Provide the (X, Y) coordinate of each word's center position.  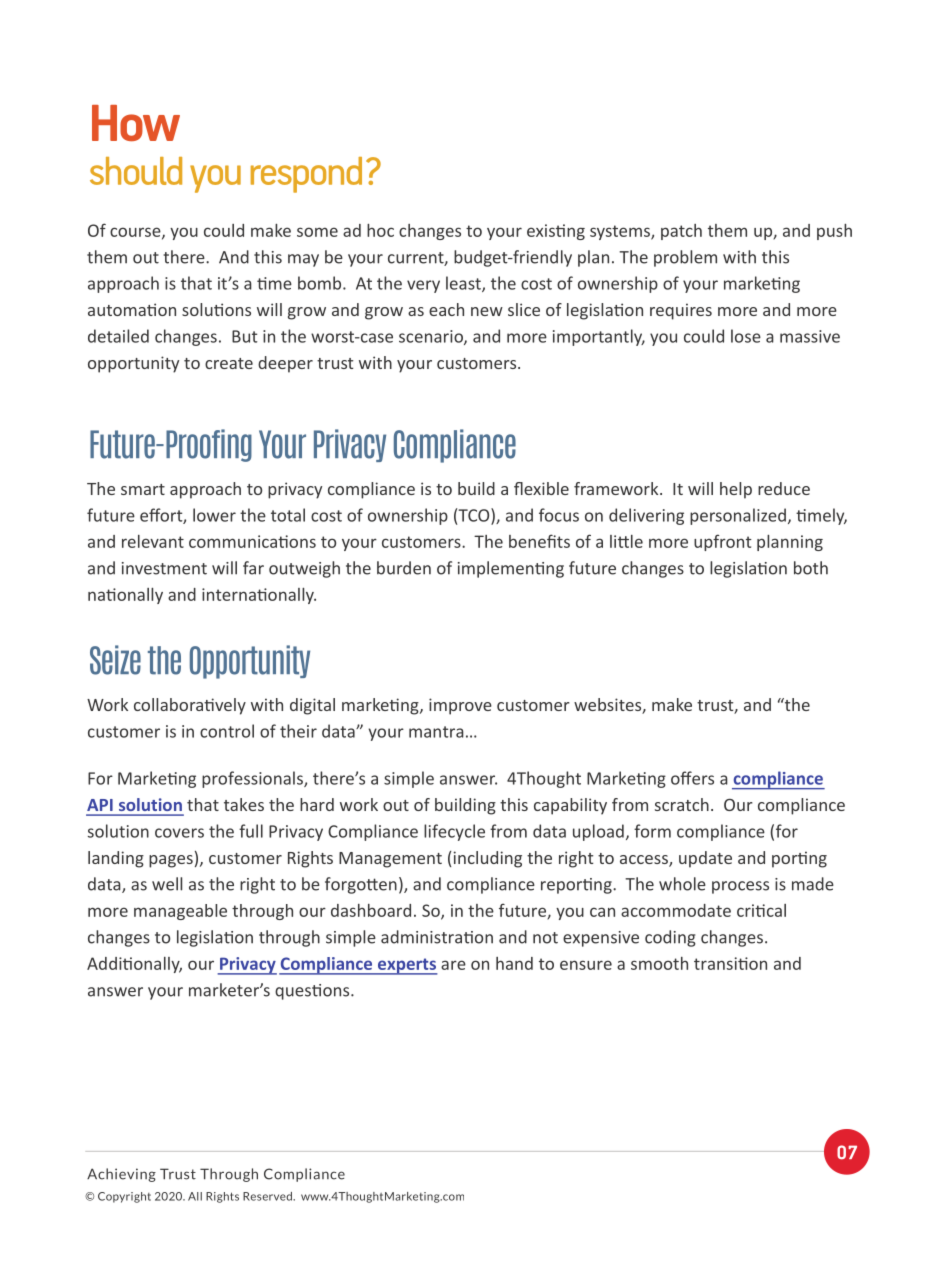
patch (681, 232)
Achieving (121, 1175)
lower (214, 515)
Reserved (268, 1196)
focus (559, 515)
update (705, 859)
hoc (380, 230)
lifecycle (454, 832)
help (736, 490)
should (136, 171)
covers (179, 833)
